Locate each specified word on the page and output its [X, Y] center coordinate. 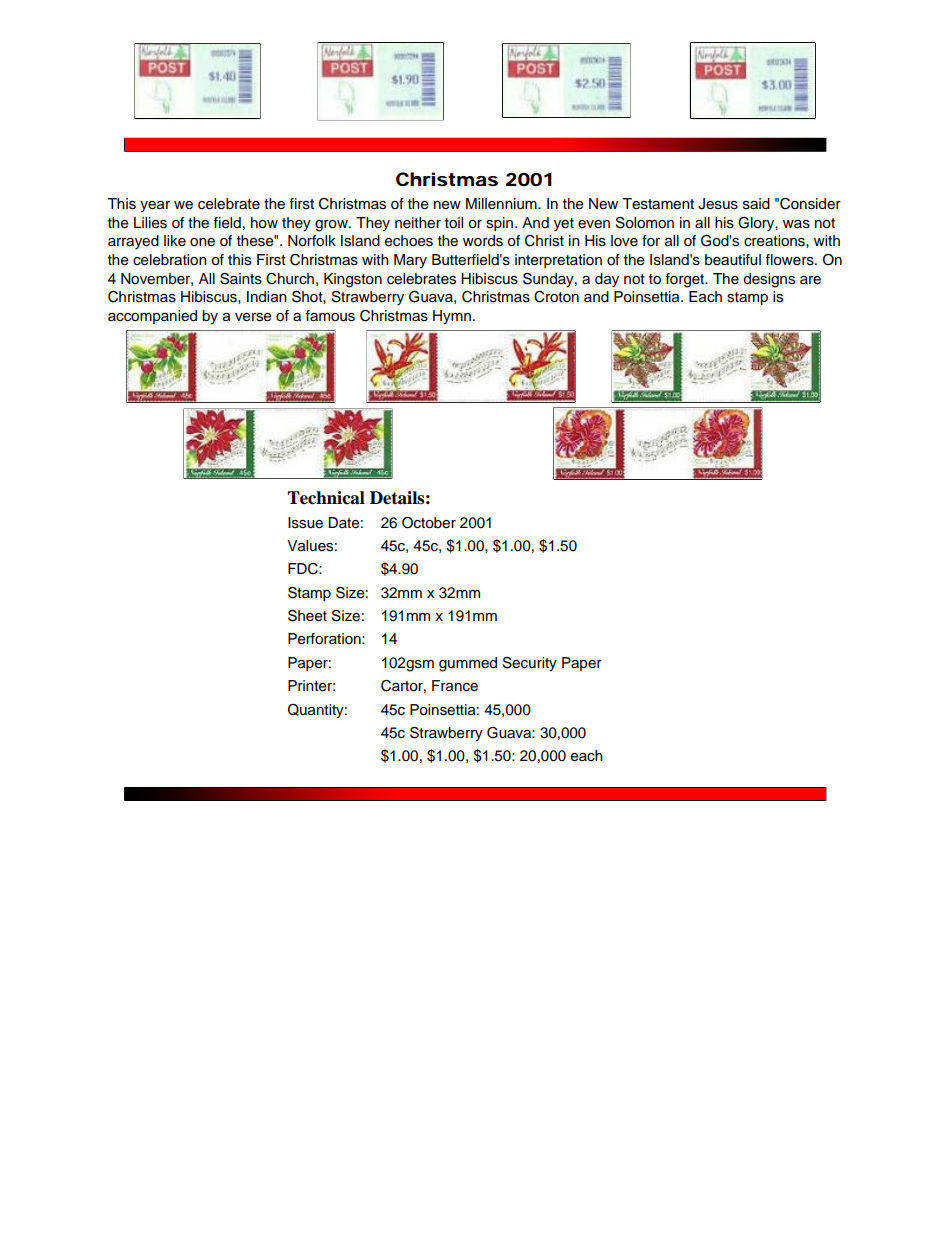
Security [530, 664]
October [429, 523]
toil [454, 223]
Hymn [452, 317]
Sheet [307, 616]
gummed [468, 664]
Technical [326, 498]
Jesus [718, 204]
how [264, 223]
